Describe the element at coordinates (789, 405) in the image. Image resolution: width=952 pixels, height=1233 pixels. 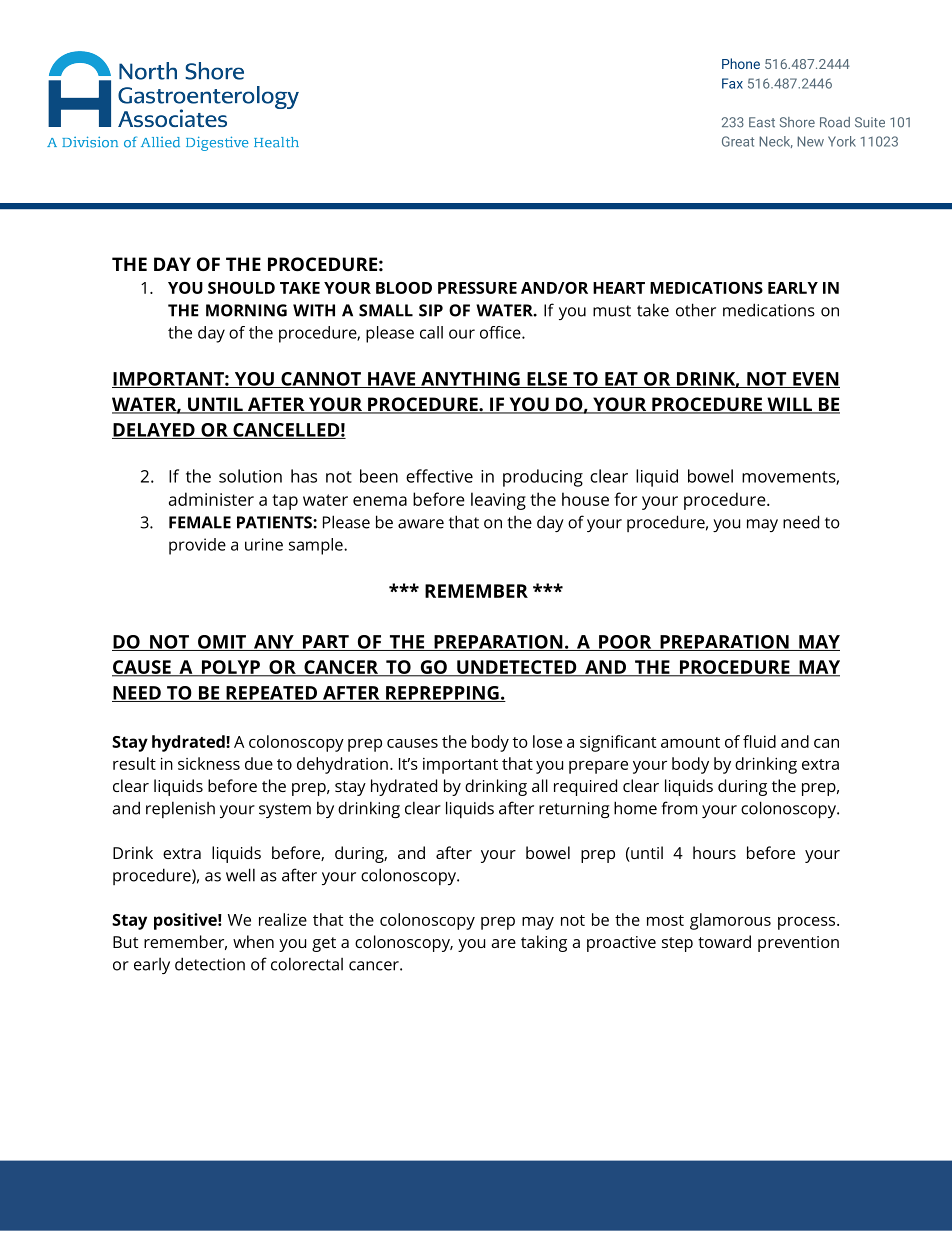
I see `WILL` at that location.
